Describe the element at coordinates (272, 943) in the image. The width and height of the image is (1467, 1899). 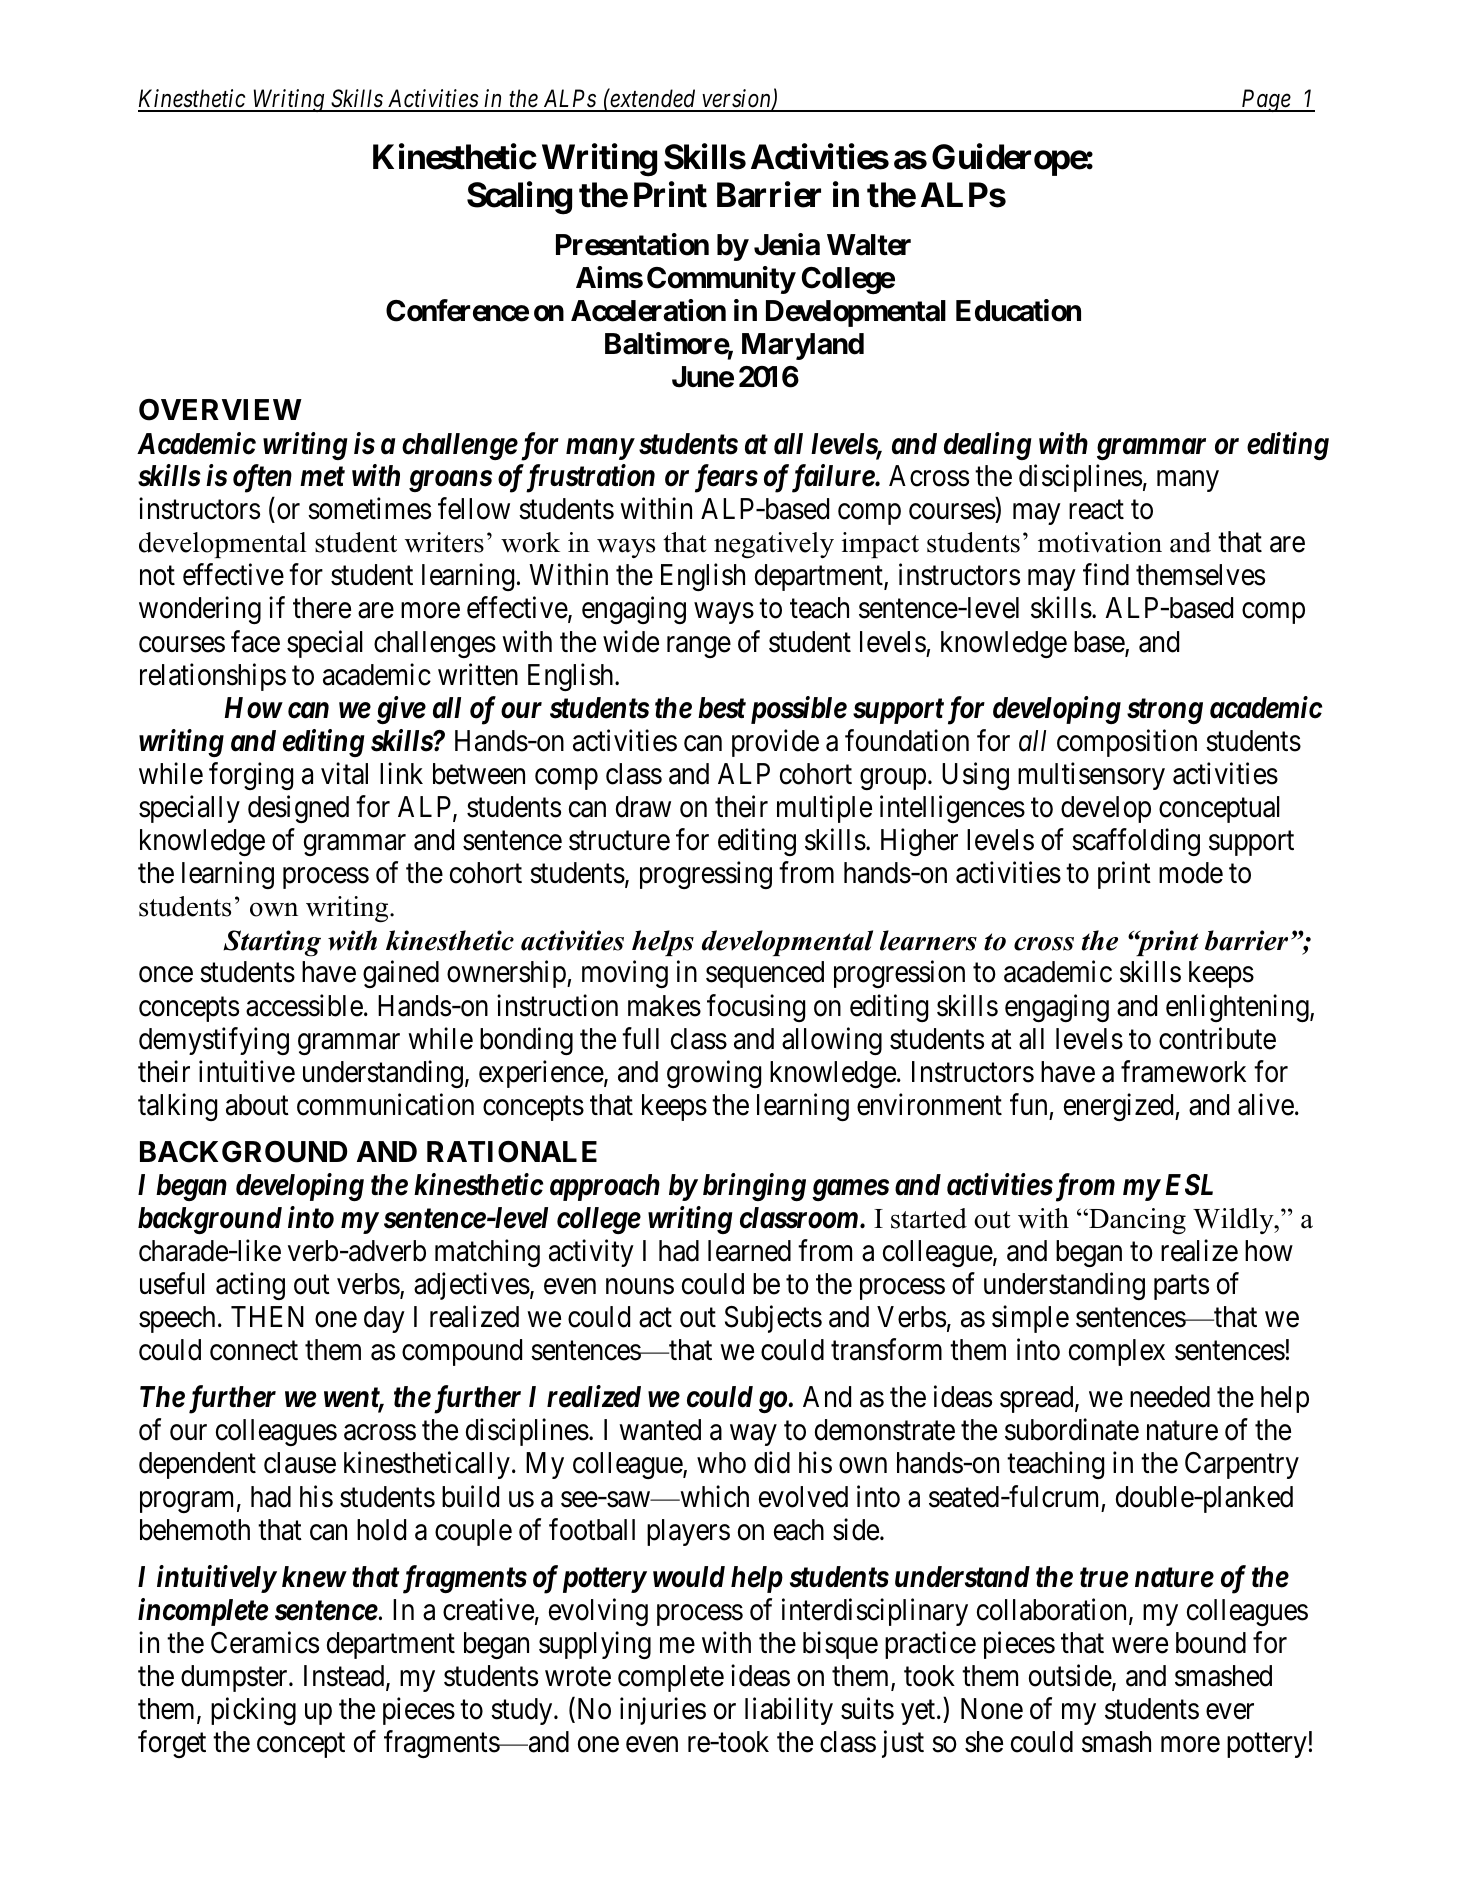
I see `Starting` at that location.
